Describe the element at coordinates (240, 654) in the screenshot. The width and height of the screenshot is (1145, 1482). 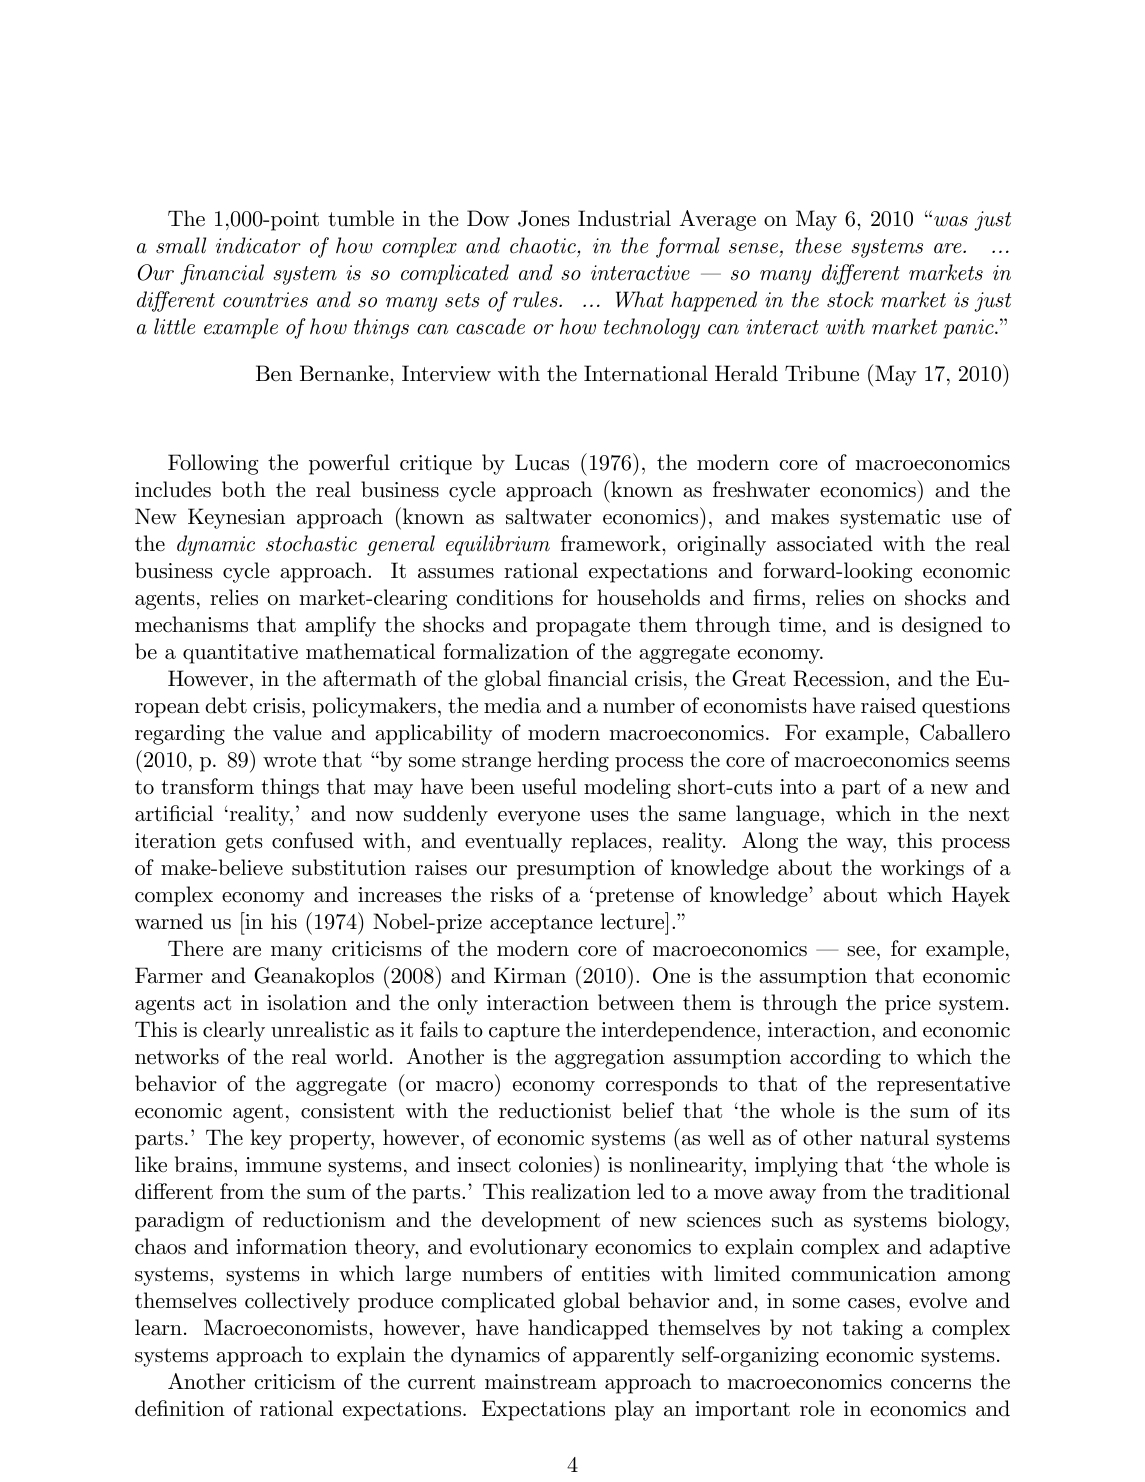
I see `quantitative` at that location.
